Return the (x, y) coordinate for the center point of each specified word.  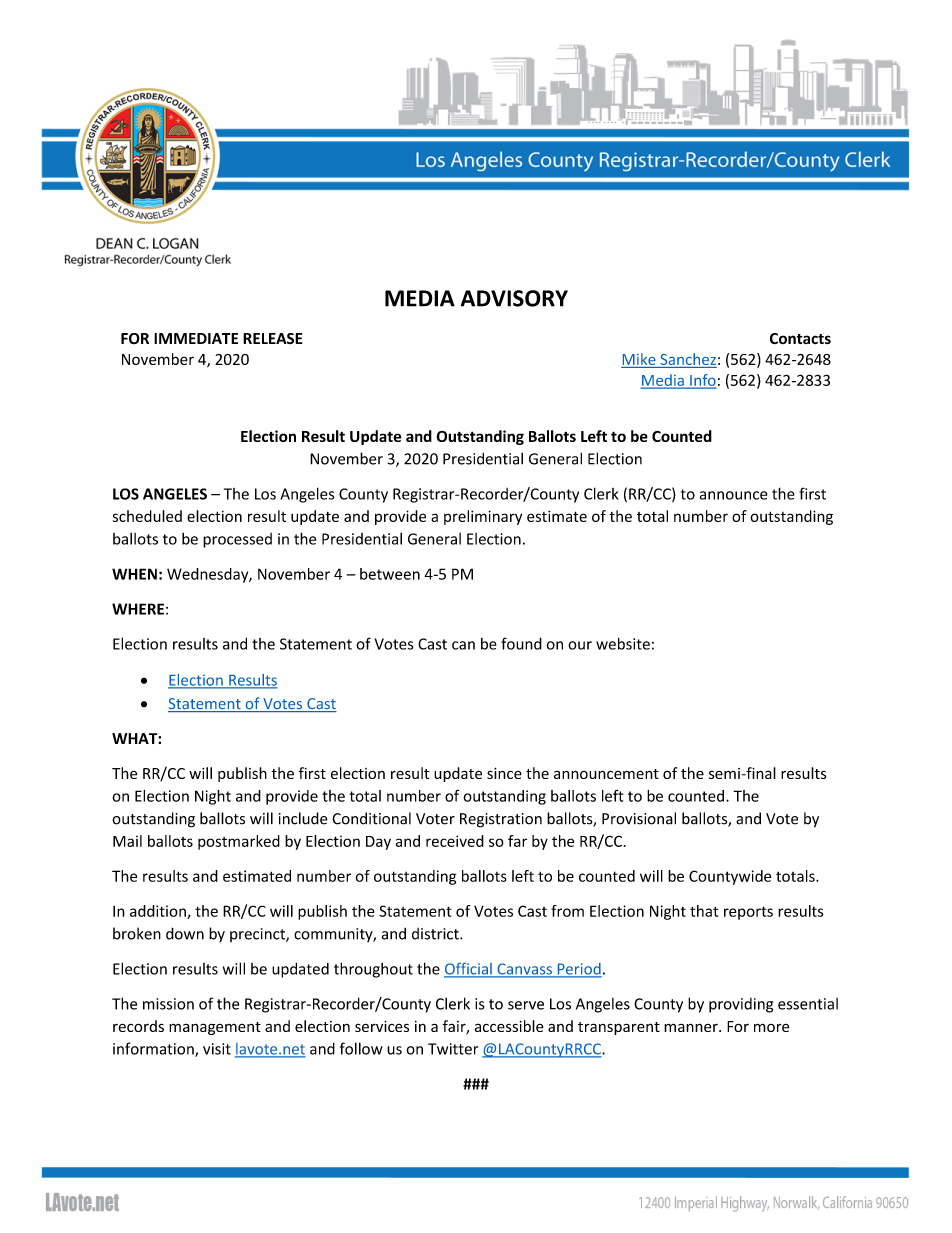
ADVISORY (514, 298)
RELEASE (273, 338)
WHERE (138, 609)
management (215, 1028)
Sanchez (688, 359)
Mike (639, 359)
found (521, 643)
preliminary (483, 517)
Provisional (639, 818)
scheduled (147, 516)
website (623, 643)
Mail (127, 841)
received (455, 841)
